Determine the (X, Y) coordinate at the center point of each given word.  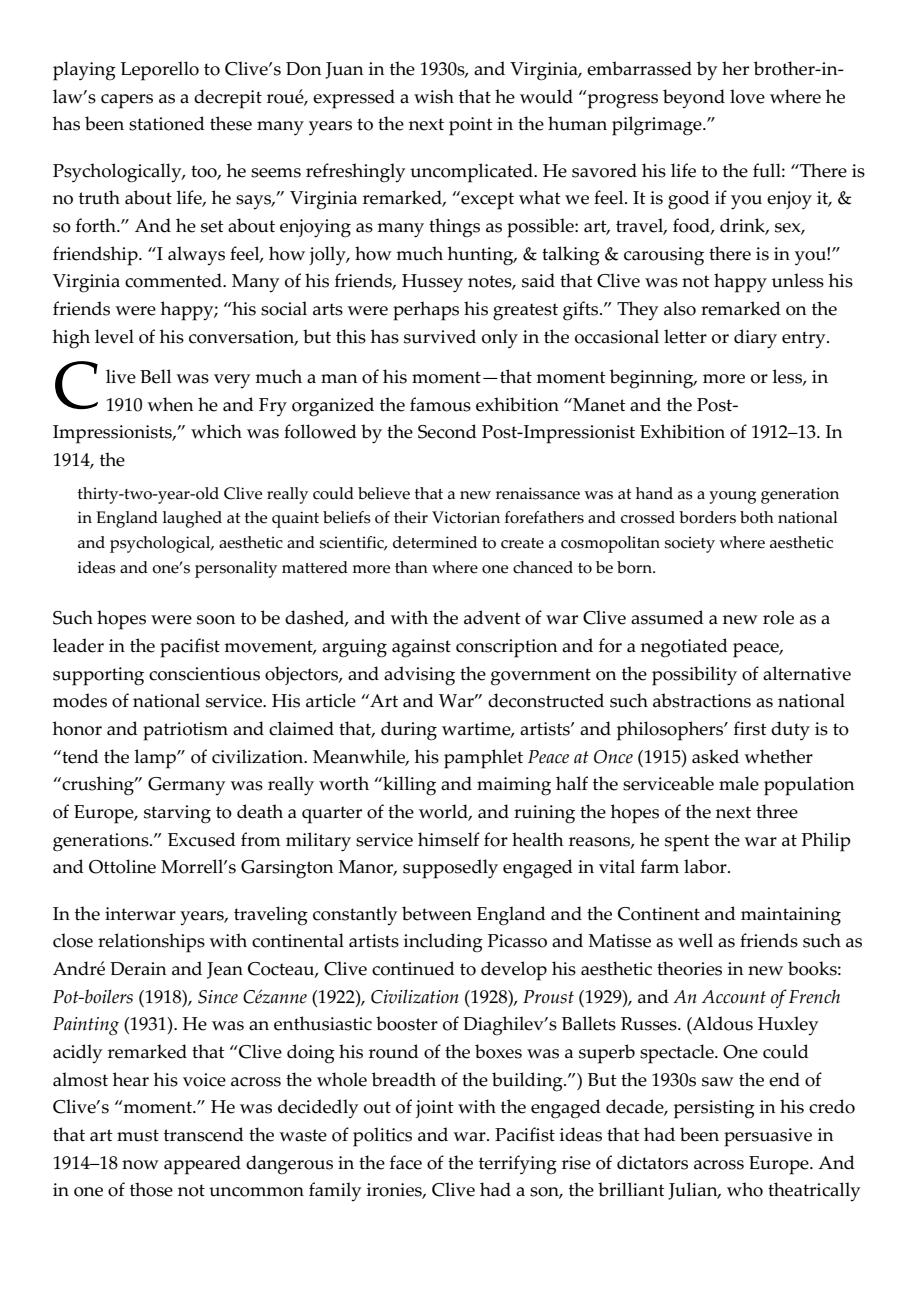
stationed (167, 123)
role (778, 617)
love (747, 96)
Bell (155, 376)
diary (755, 339)
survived (440, 336)
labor (706, 866)
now (140, 1165)
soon (216, 620)
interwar (140, 914)
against (421, 648)
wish (434, 96)
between (437, 913)
